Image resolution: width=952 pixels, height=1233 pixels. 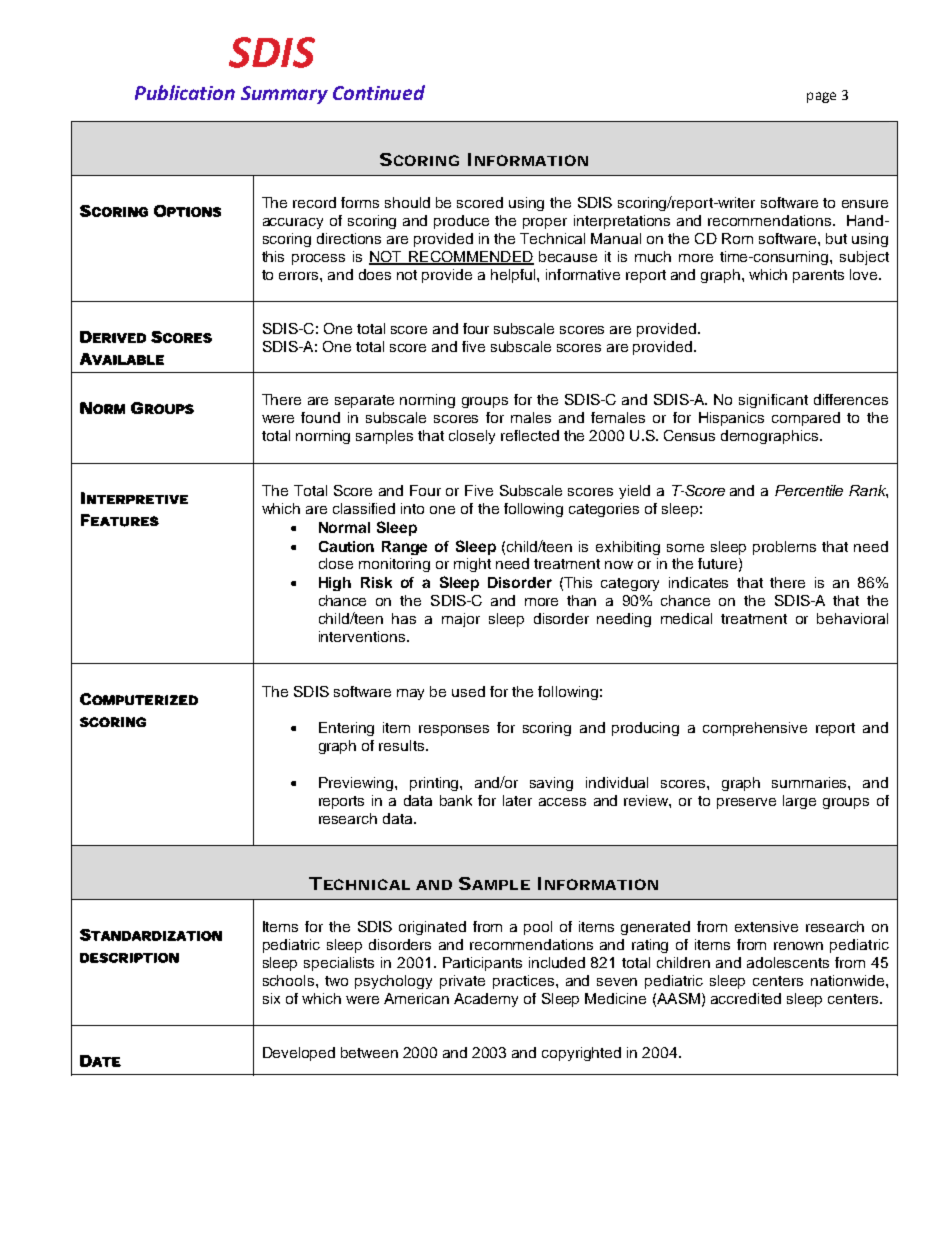 I want to click on responses, so click(x=454, y=730).
